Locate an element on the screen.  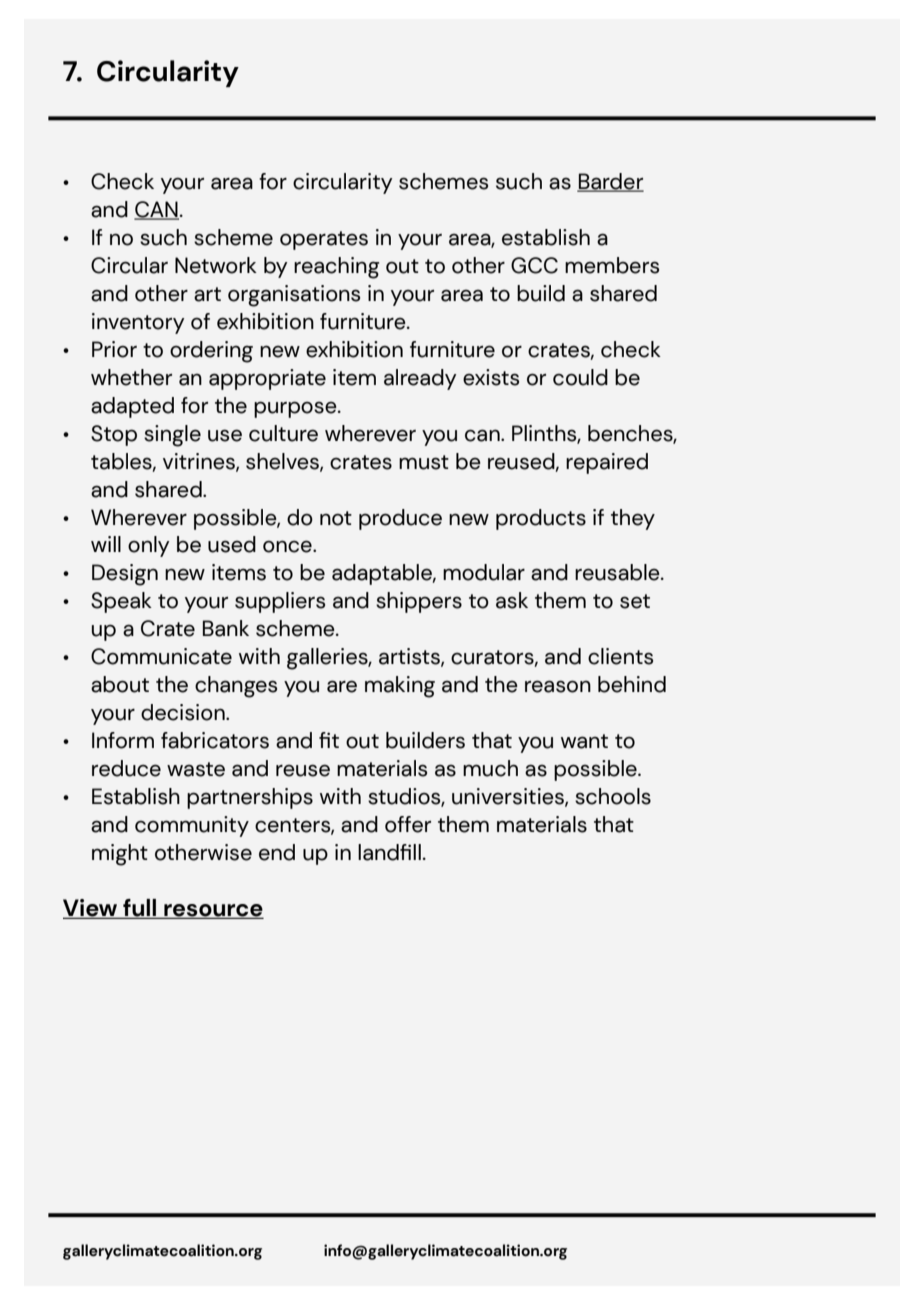
about is located at coordinates (120, 684).
